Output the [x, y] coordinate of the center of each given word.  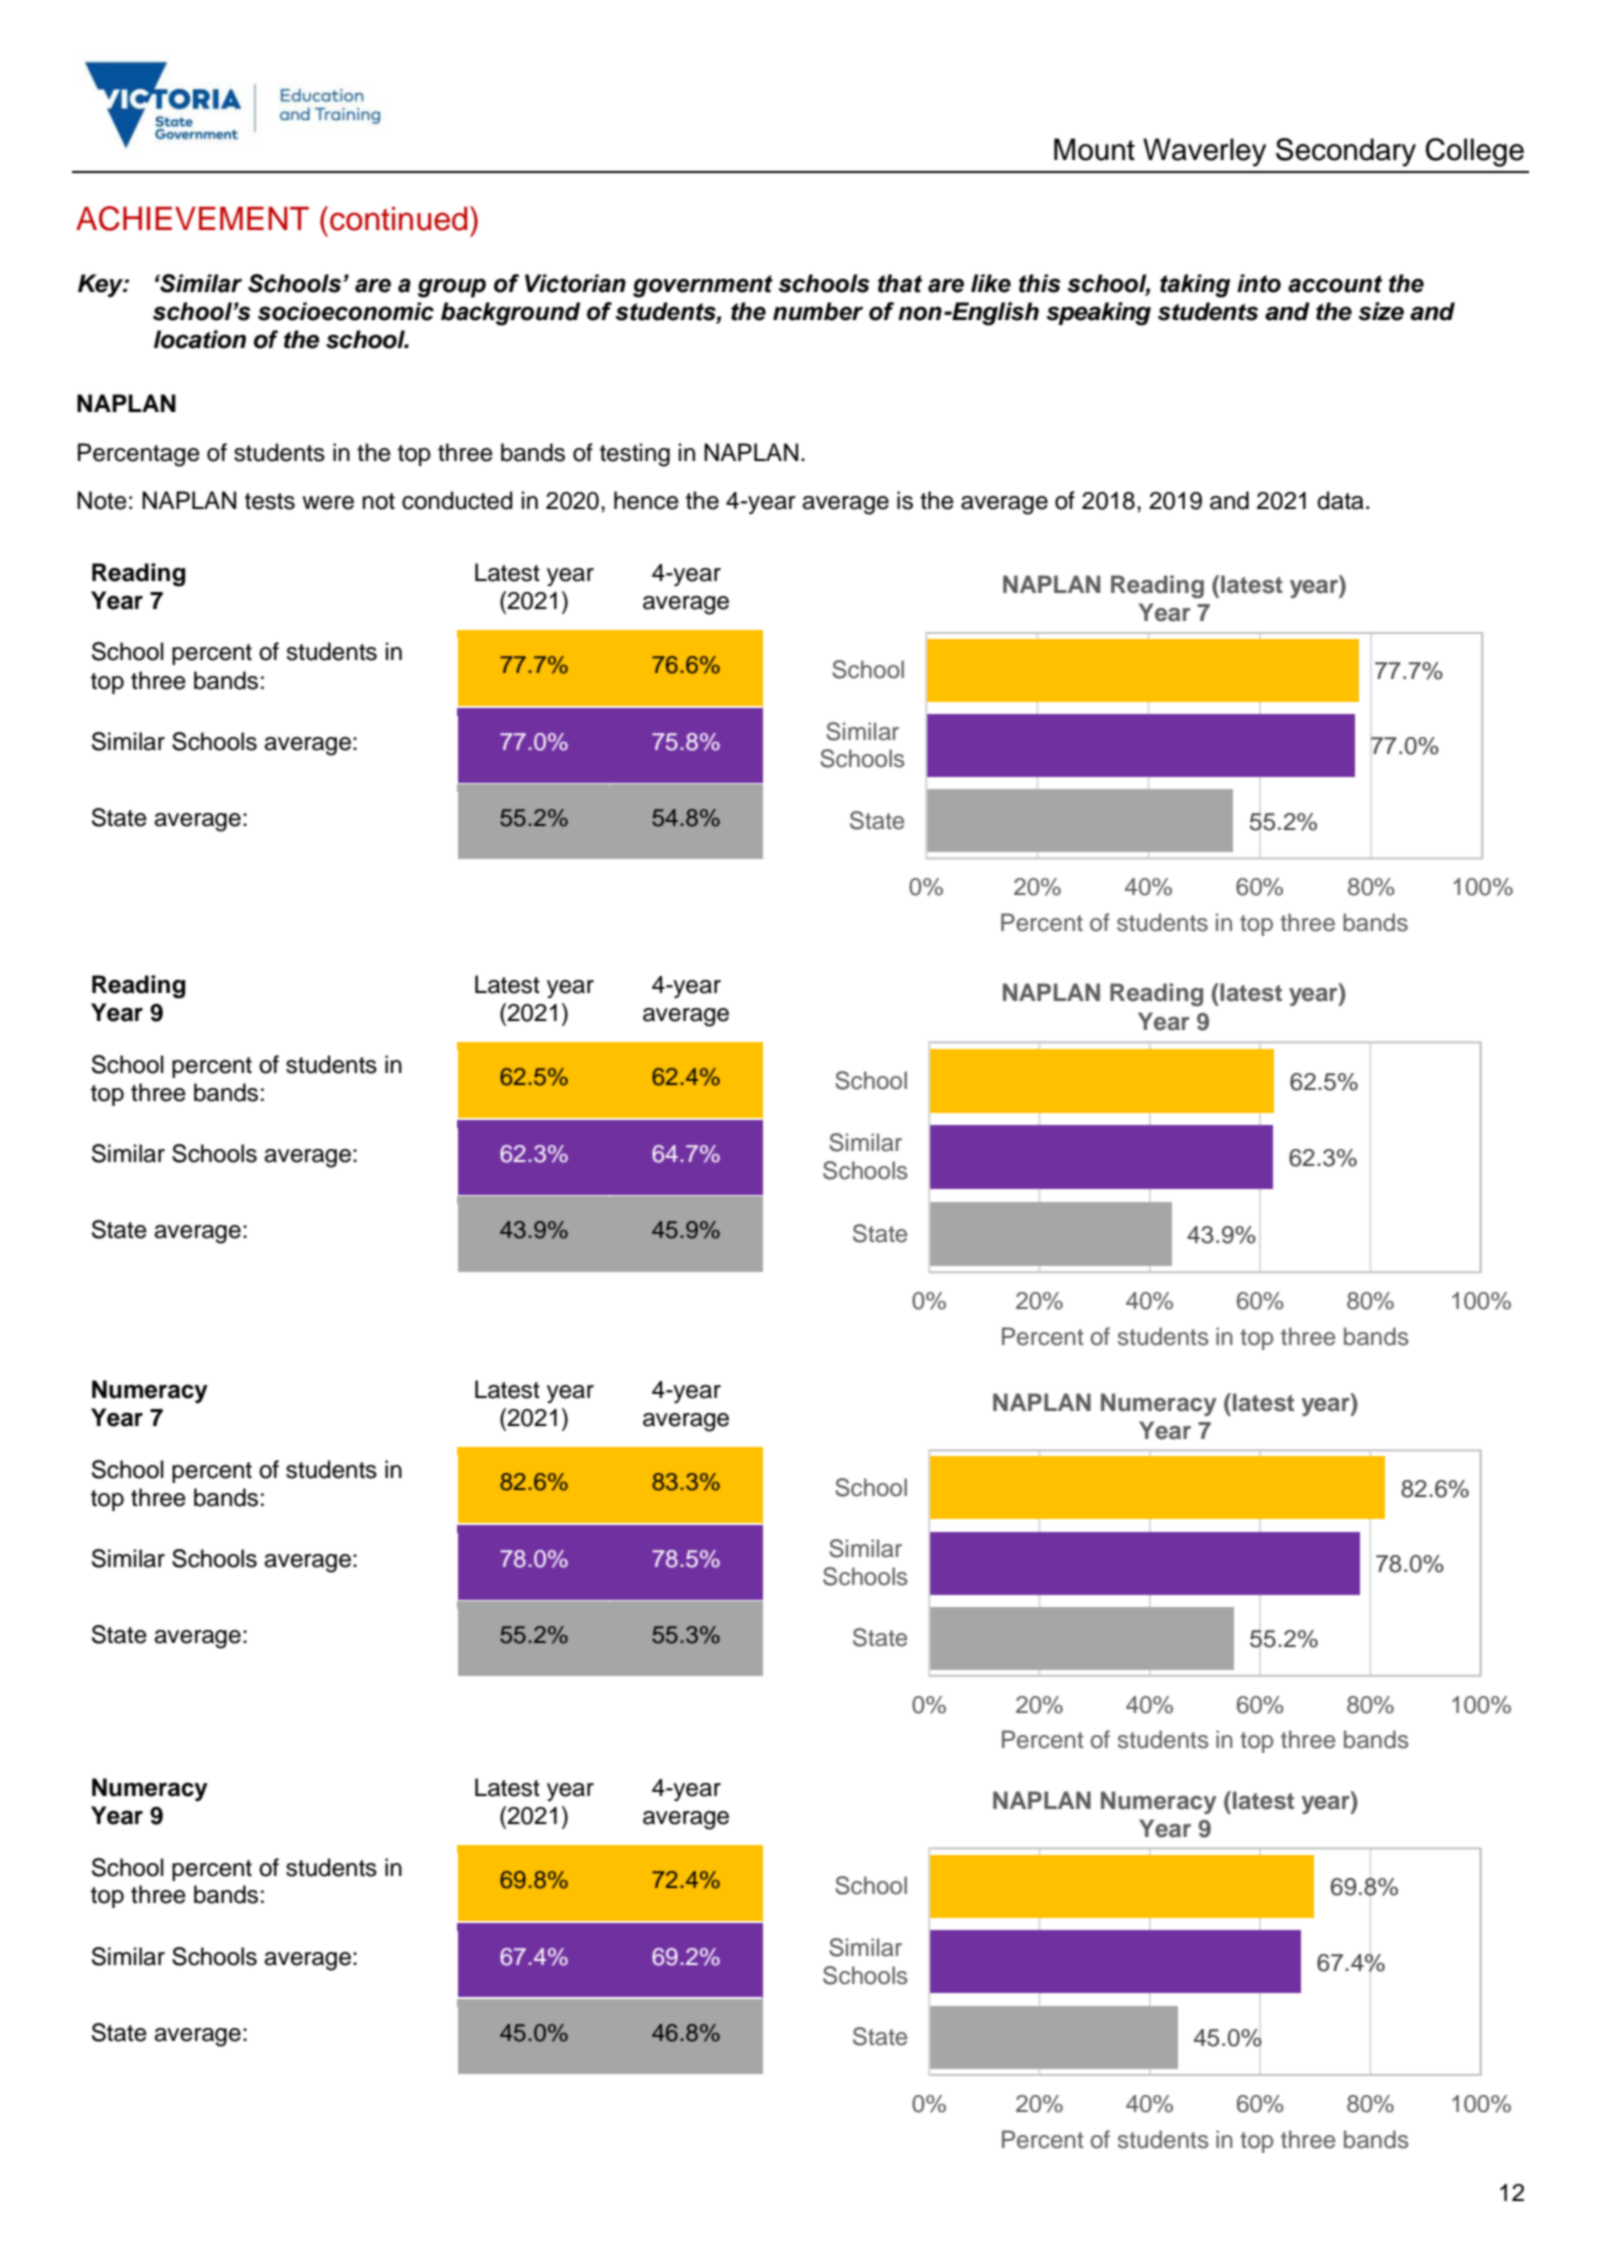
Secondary [1346, 152]
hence [646, 500]
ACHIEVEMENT [192, 218]
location [200, 339]
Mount [1094, 149]
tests [270, 501]
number [818, 311]
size [1381, 311]
